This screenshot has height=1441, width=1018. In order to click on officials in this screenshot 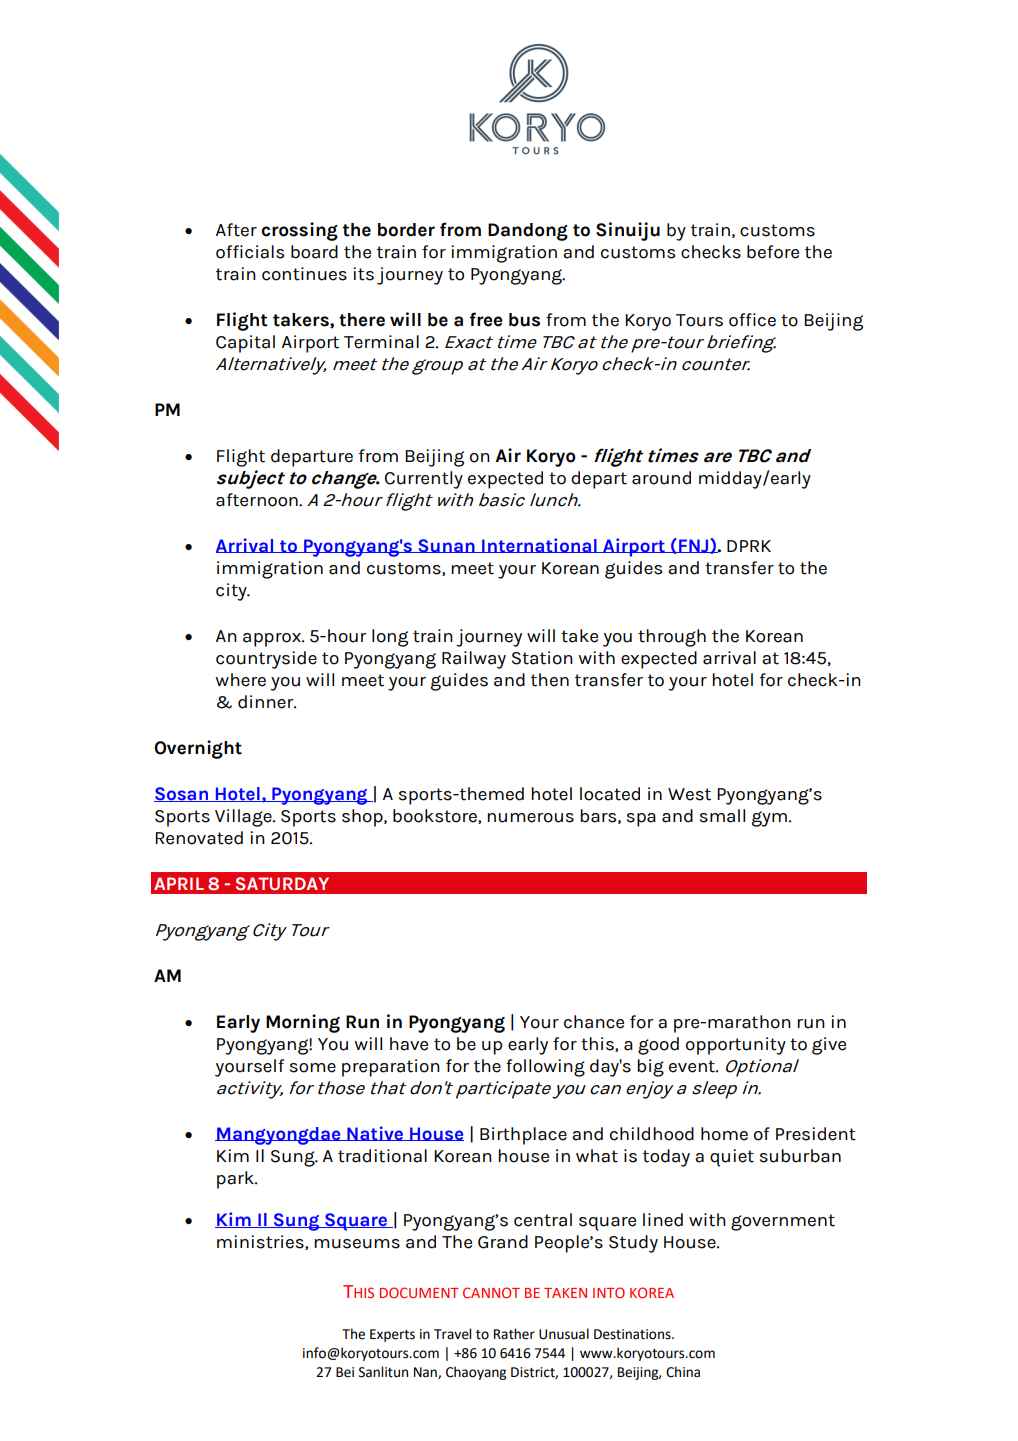, I will do `click(250, 252)`.
